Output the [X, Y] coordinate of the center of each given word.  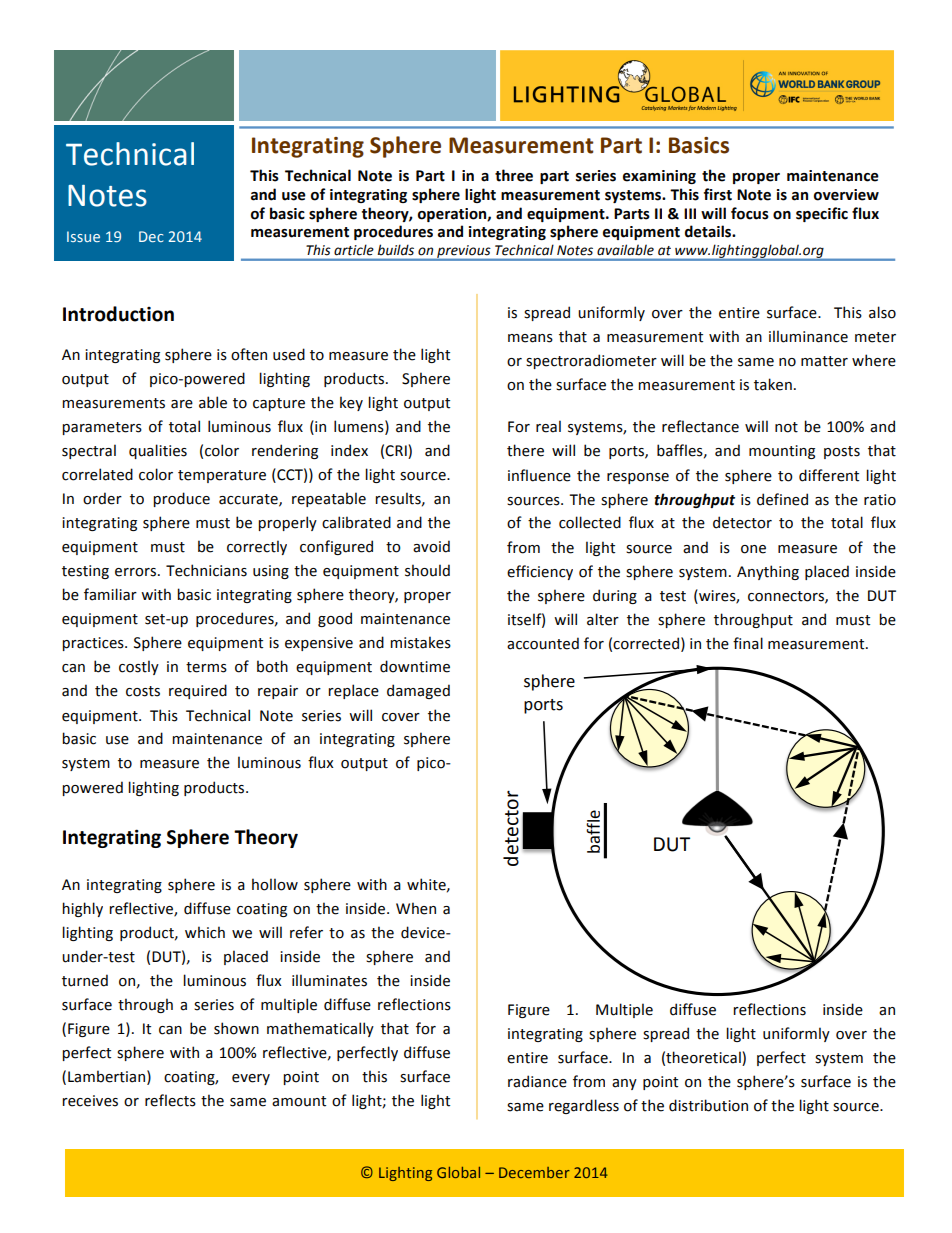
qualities [158, 451]
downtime [415, 666]
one [753, 549]
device [424, 932]
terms [206, 667]
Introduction [118, 314]
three [514, 175]
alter [603, 619]
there [525, 450]
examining [659, 177]
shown [236, 1028]
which [205, 932]
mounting [782, 452]
